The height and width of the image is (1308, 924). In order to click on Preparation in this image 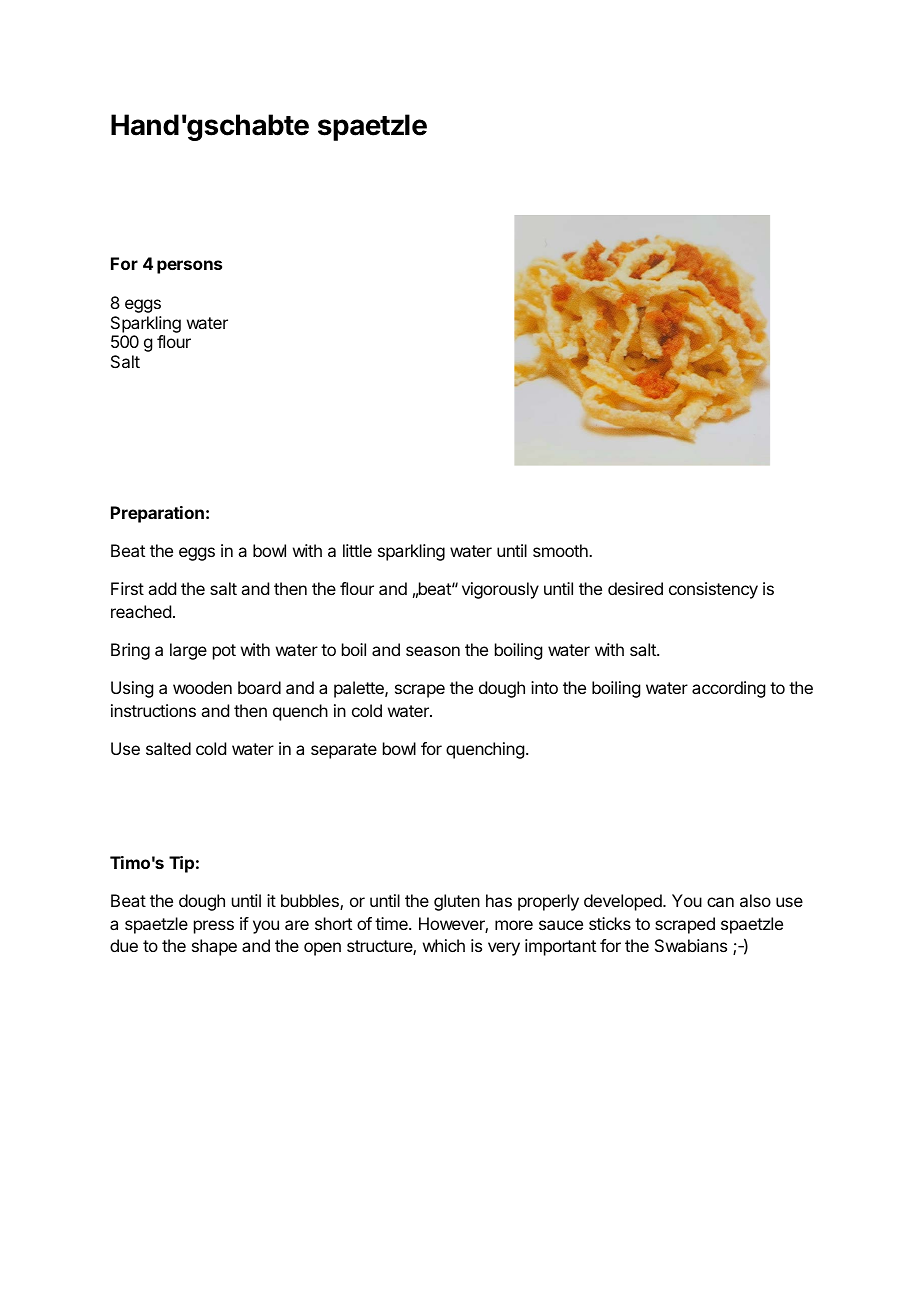, I will do `click(157, 514)`.
